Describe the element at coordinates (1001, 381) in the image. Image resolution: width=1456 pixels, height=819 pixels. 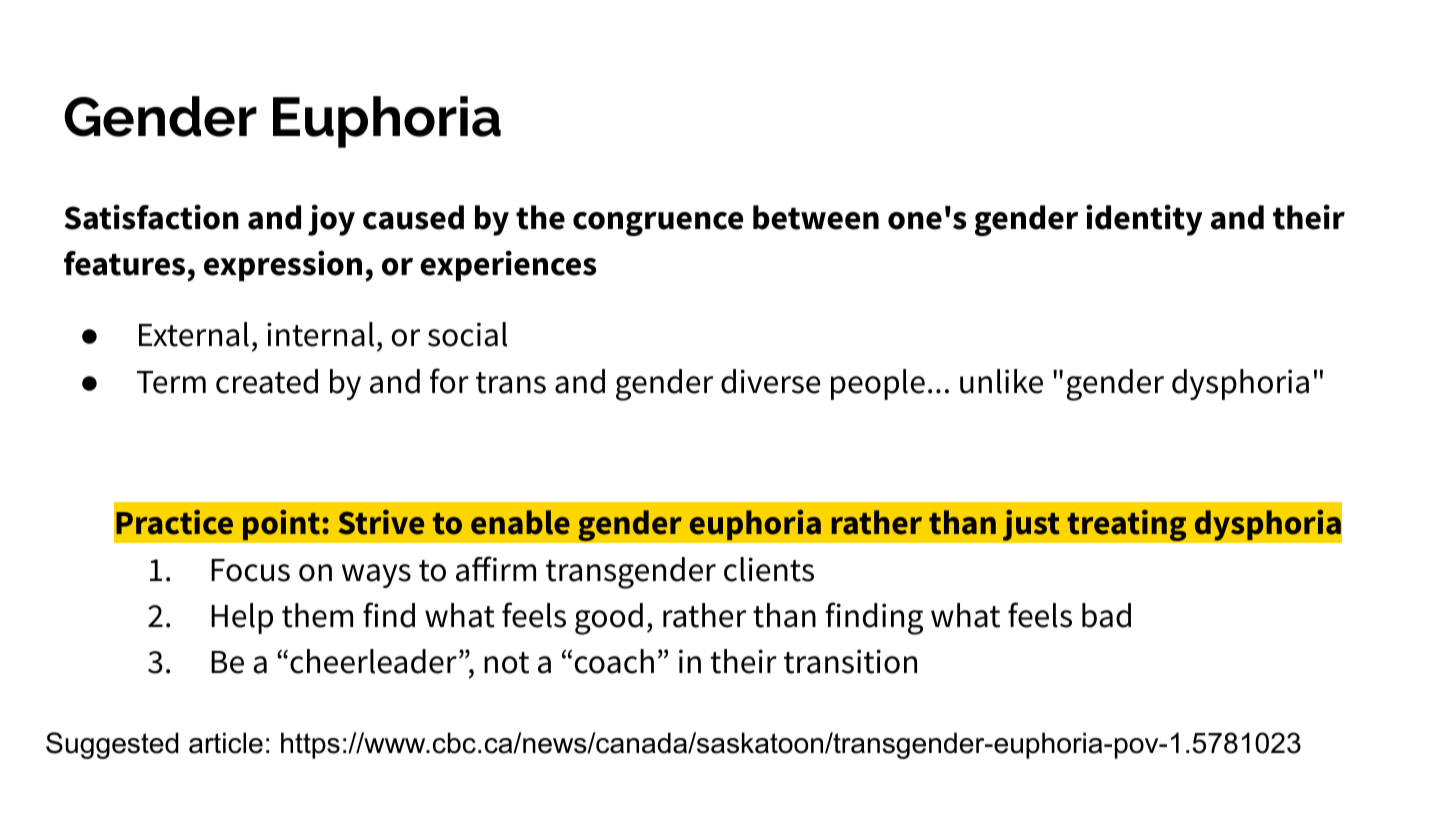
I see `unlike` at that location.
